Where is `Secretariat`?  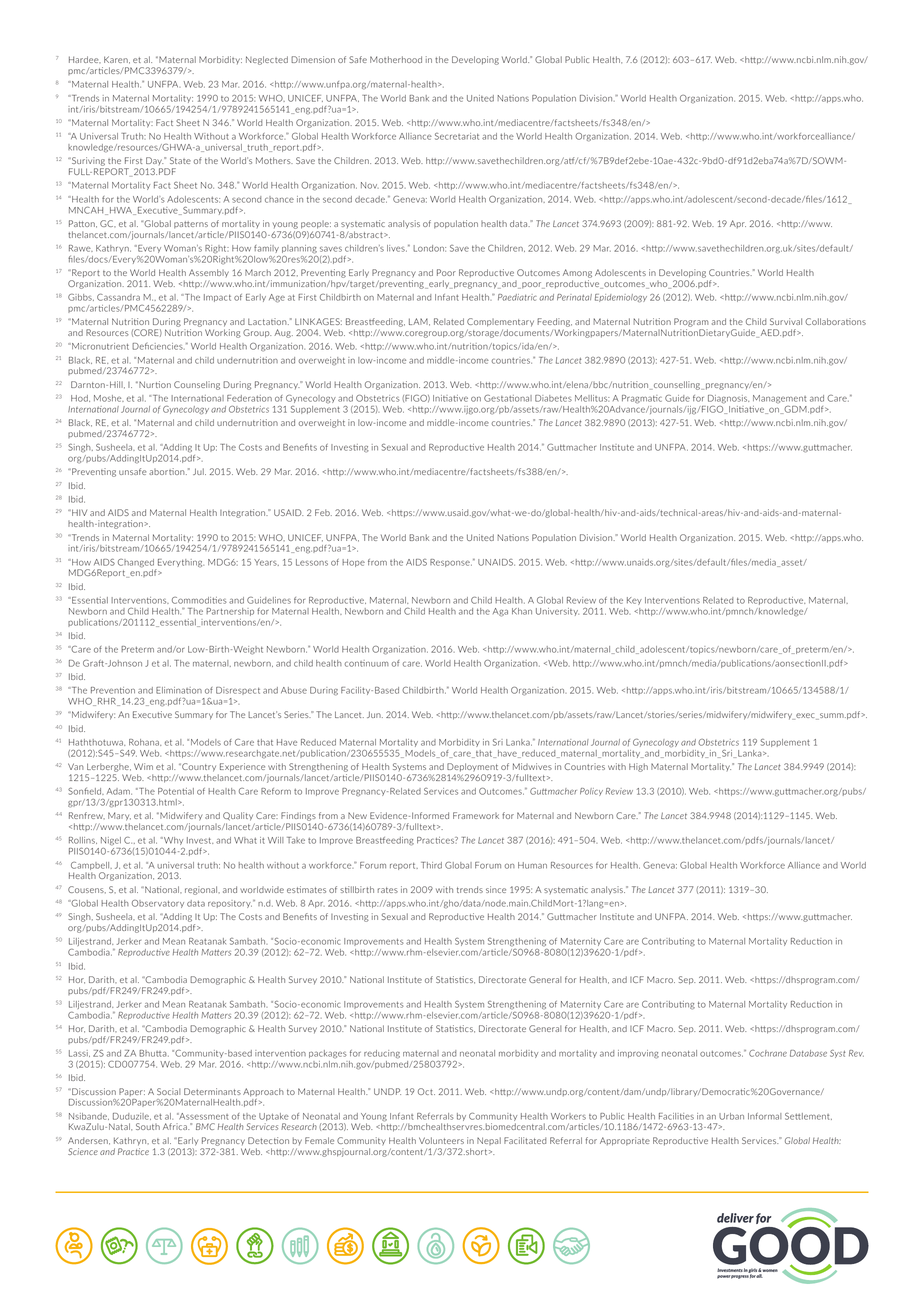
Secretariat is located at coordinates (457, 136).
